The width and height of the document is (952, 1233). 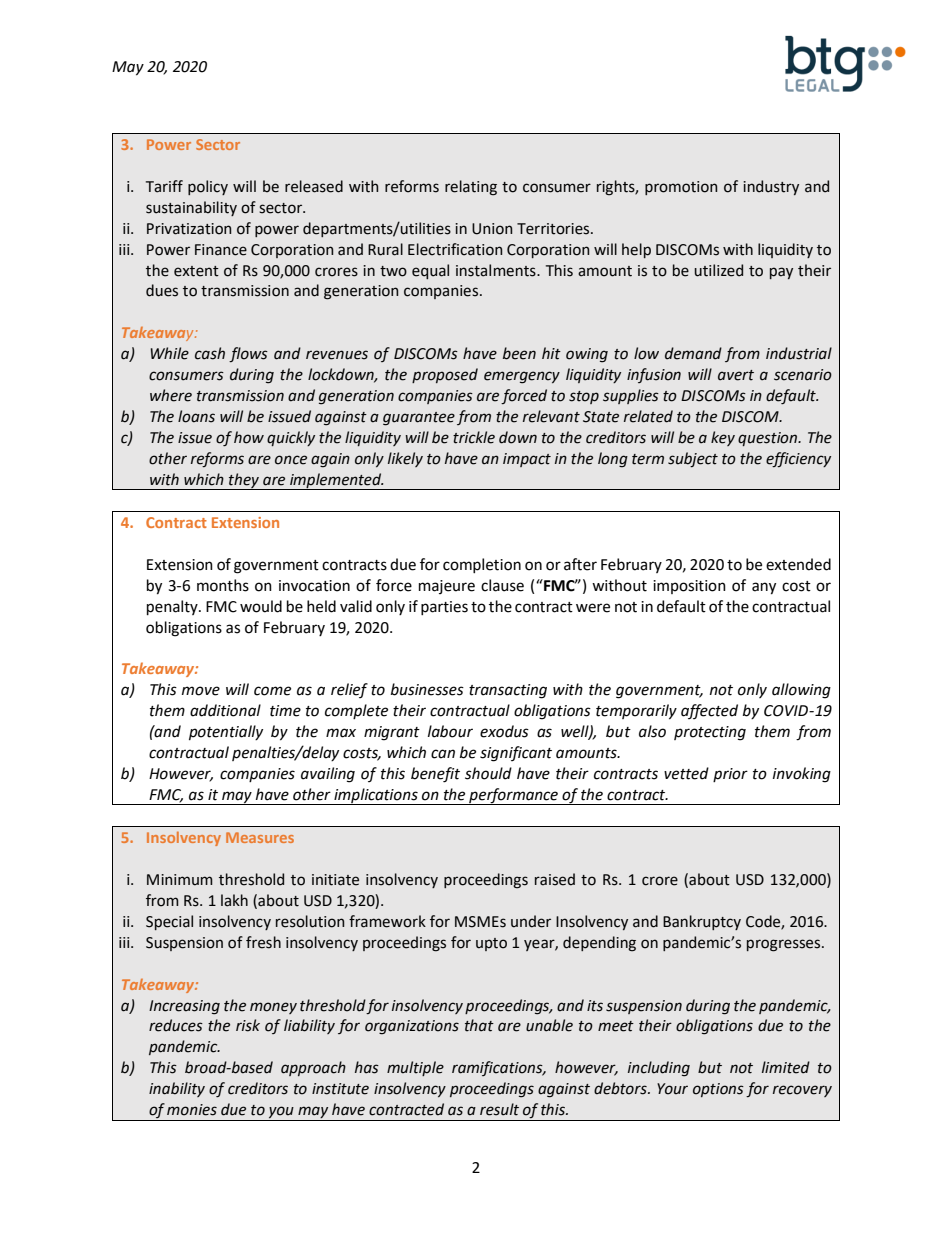 What do you see at coordinates (192, 1110) in the document?
I see `monies` at bounding box center [192, 1110].
